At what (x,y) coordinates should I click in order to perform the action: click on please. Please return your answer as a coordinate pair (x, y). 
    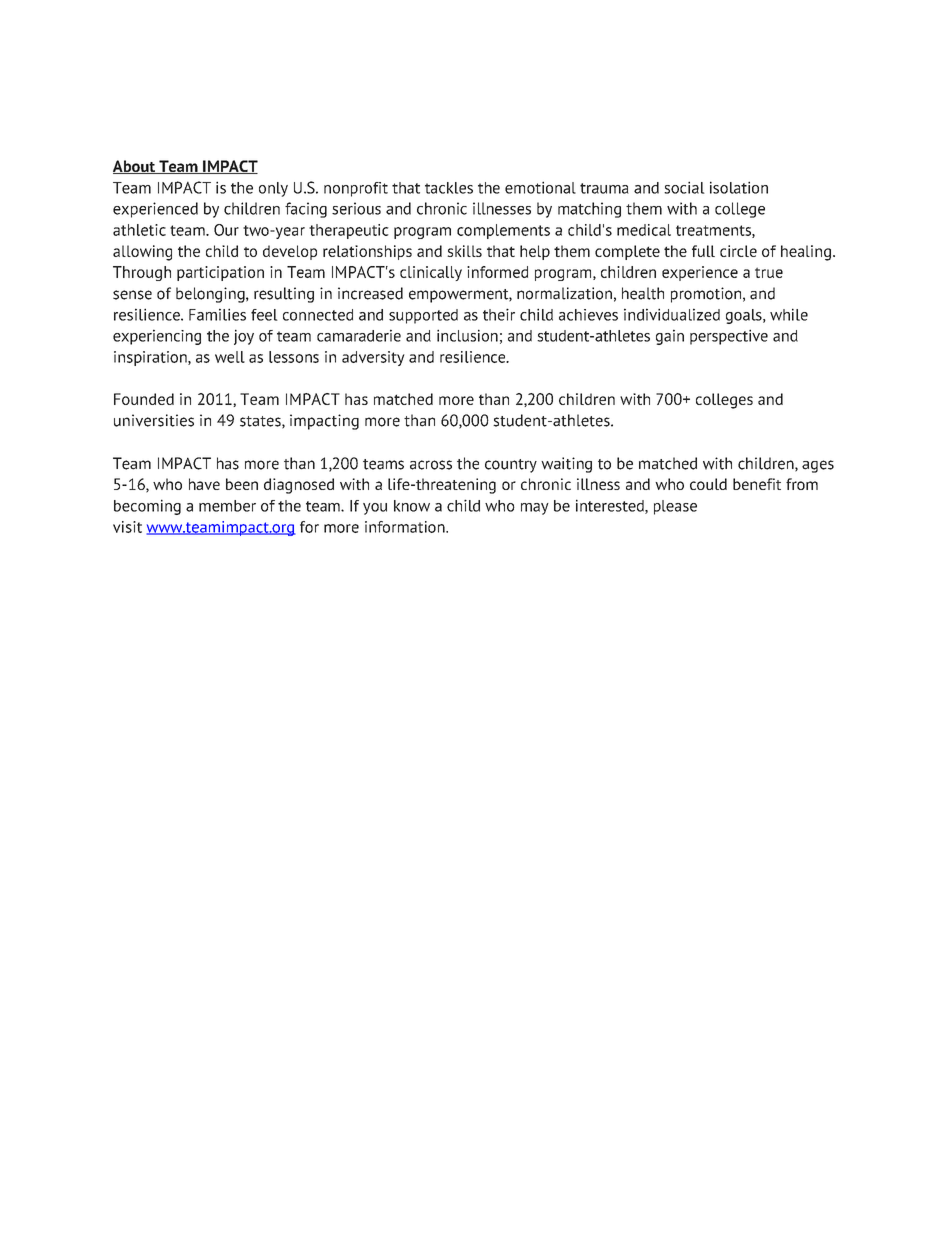
    Looking at the image, I should click on (675, 507).
